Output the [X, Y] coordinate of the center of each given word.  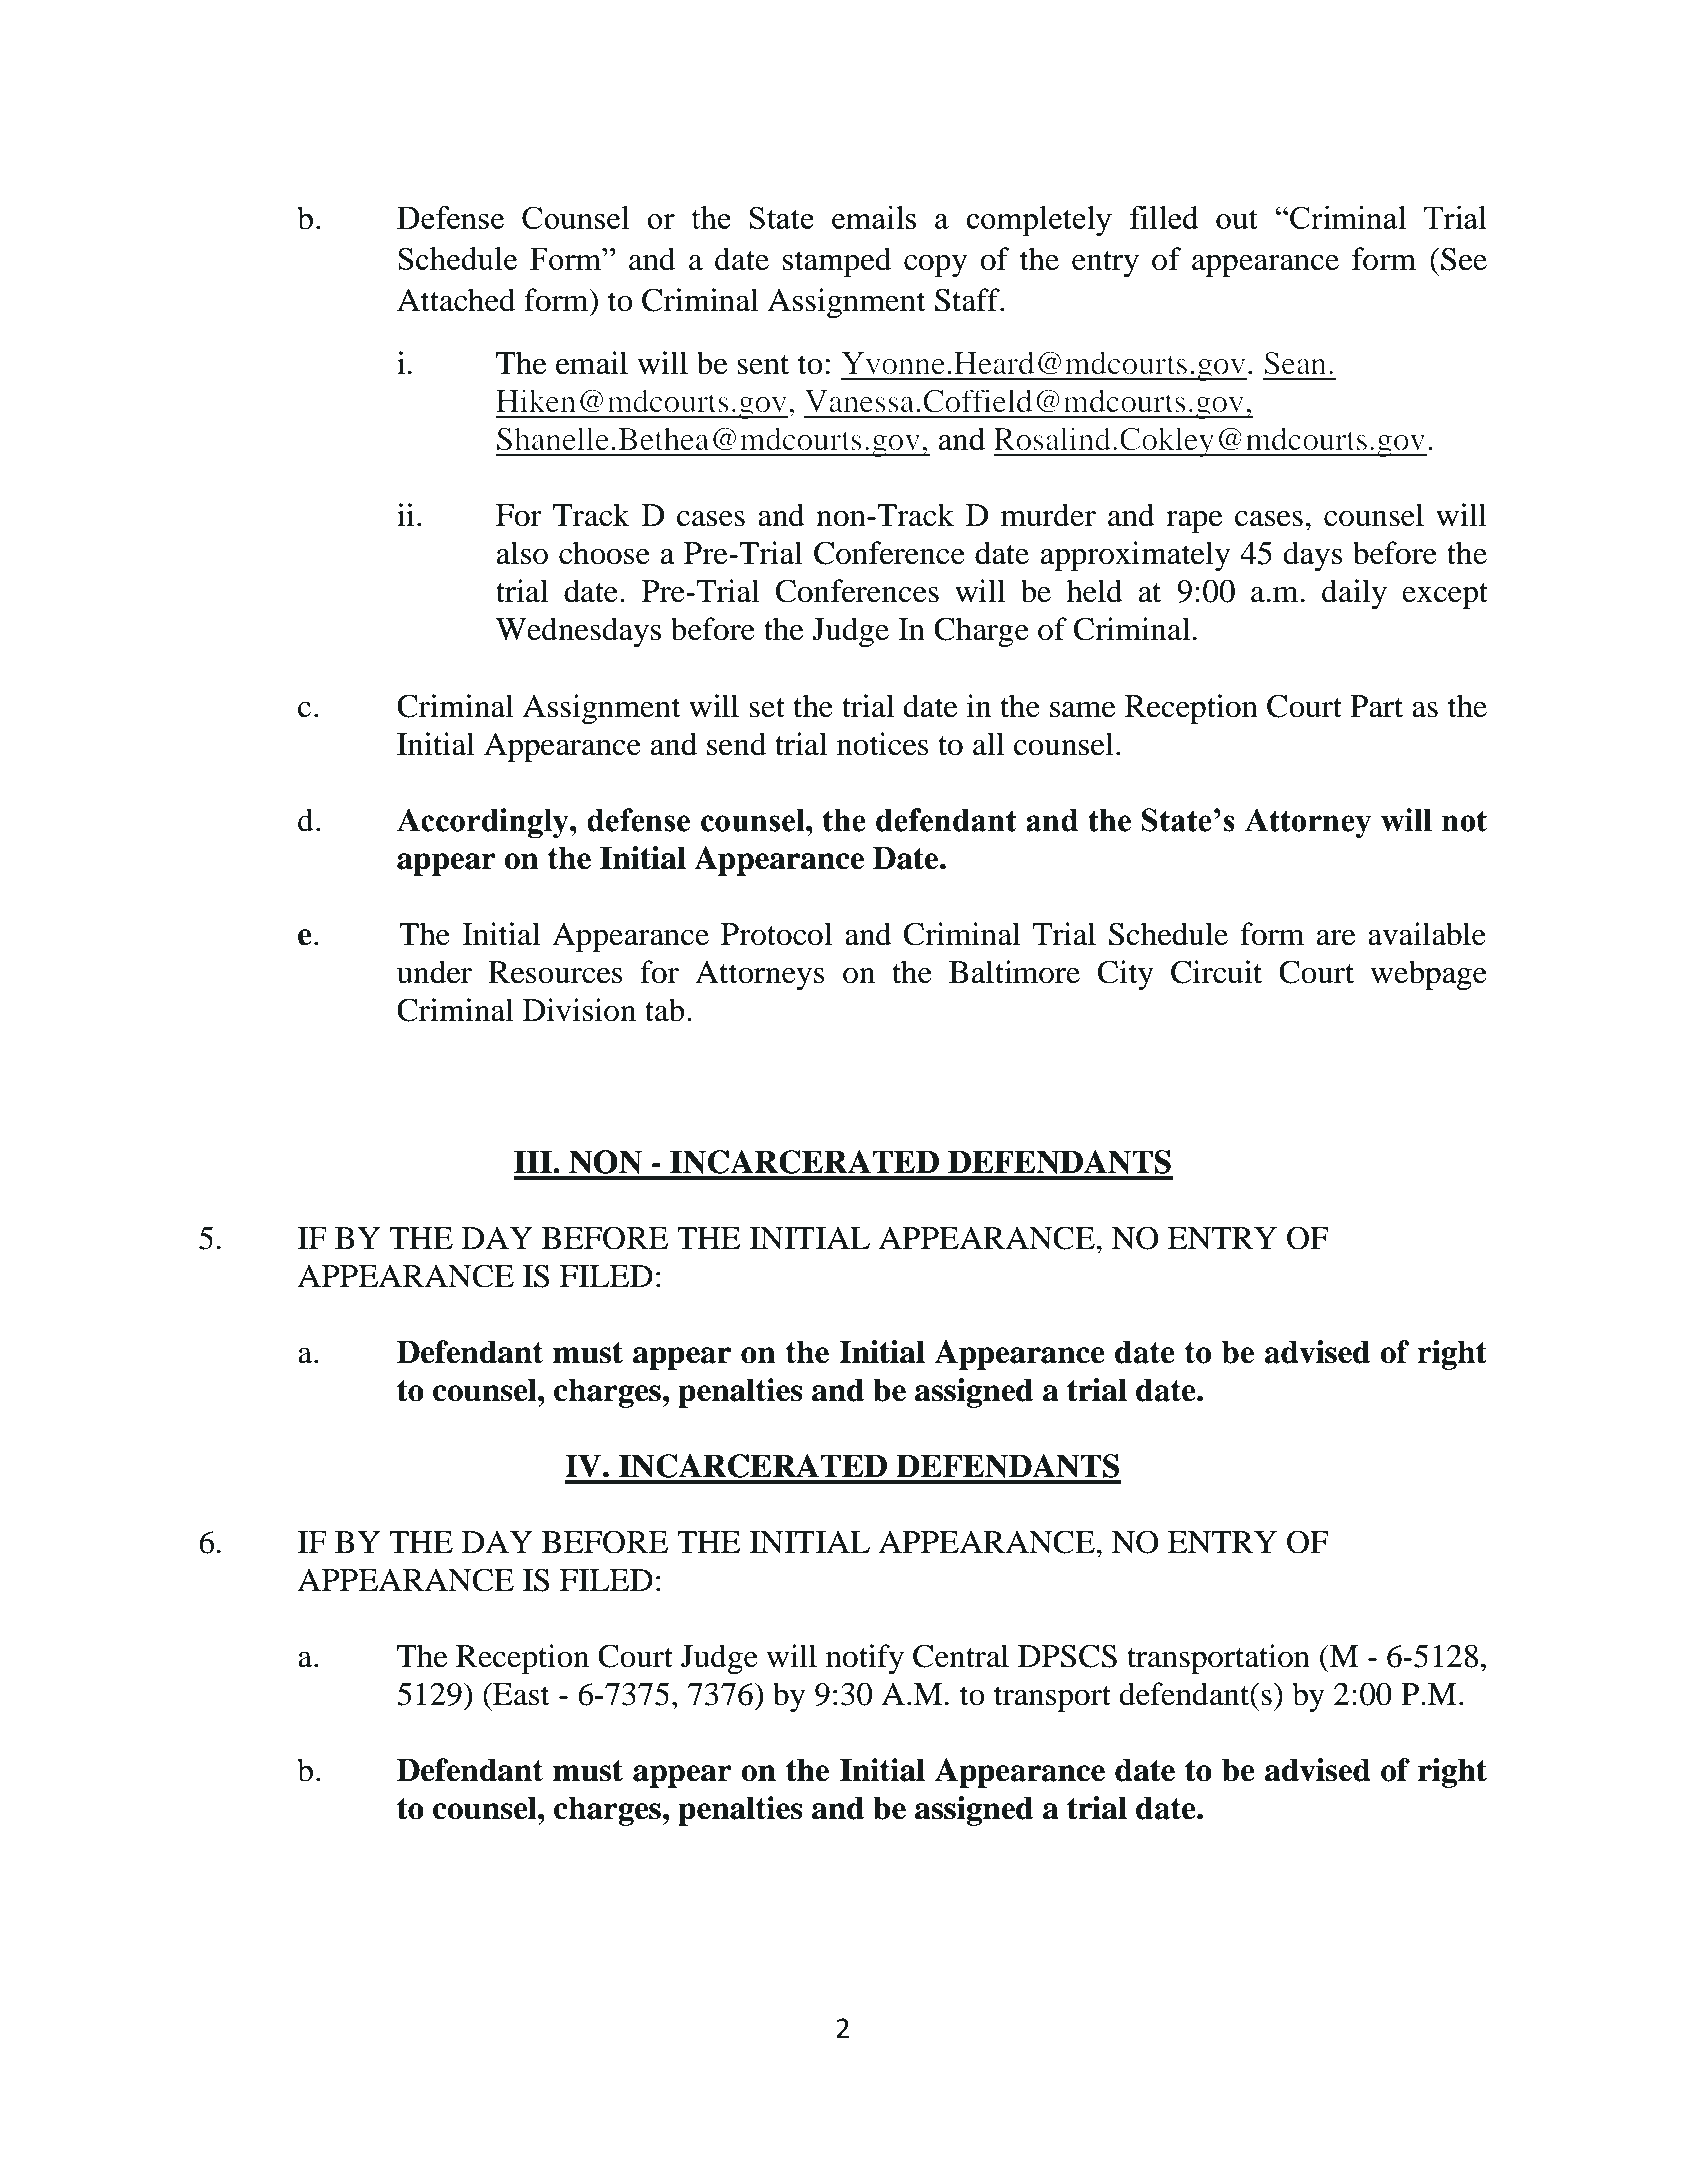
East [520, 1694]
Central [961, 1656]
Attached [456, 300]
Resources [555, 972]
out [1237, 219]
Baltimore [1014, 972]
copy [935, 266]
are [1336, 938]
